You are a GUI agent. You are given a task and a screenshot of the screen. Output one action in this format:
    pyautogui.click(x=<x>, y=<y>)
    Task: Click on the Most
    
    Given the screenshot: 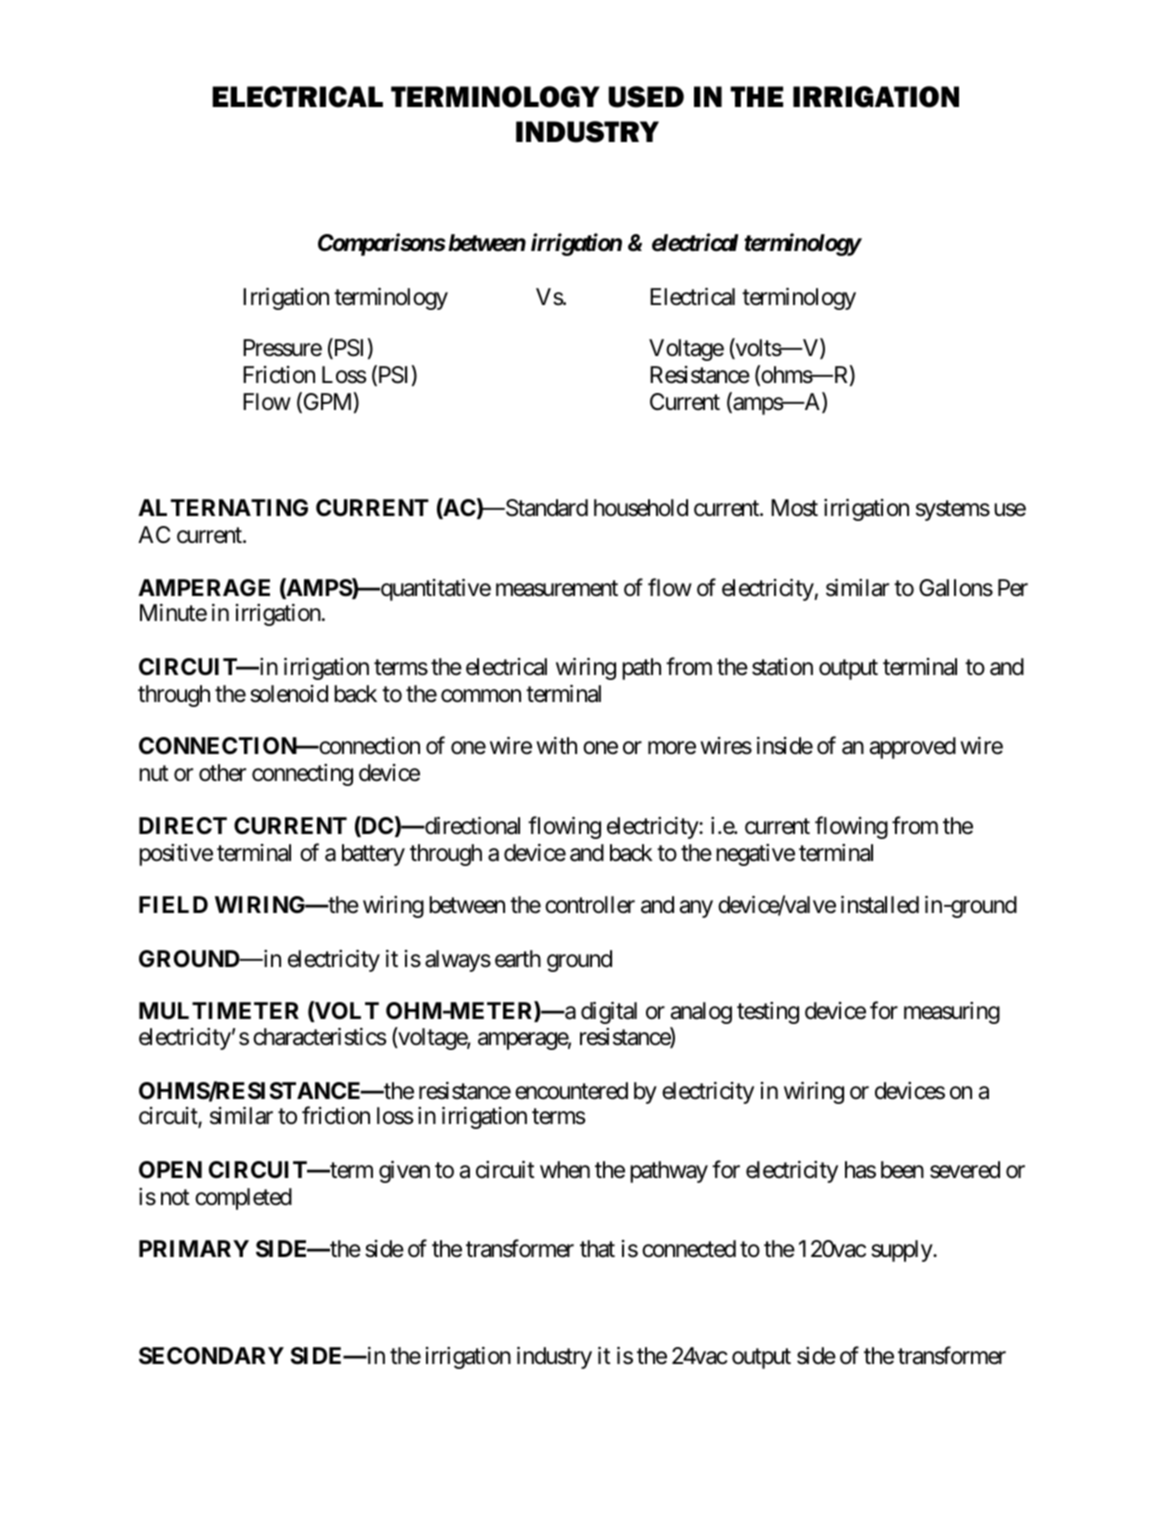 What is the action you would take?
    pyautogui.click(x=794, y=508)
